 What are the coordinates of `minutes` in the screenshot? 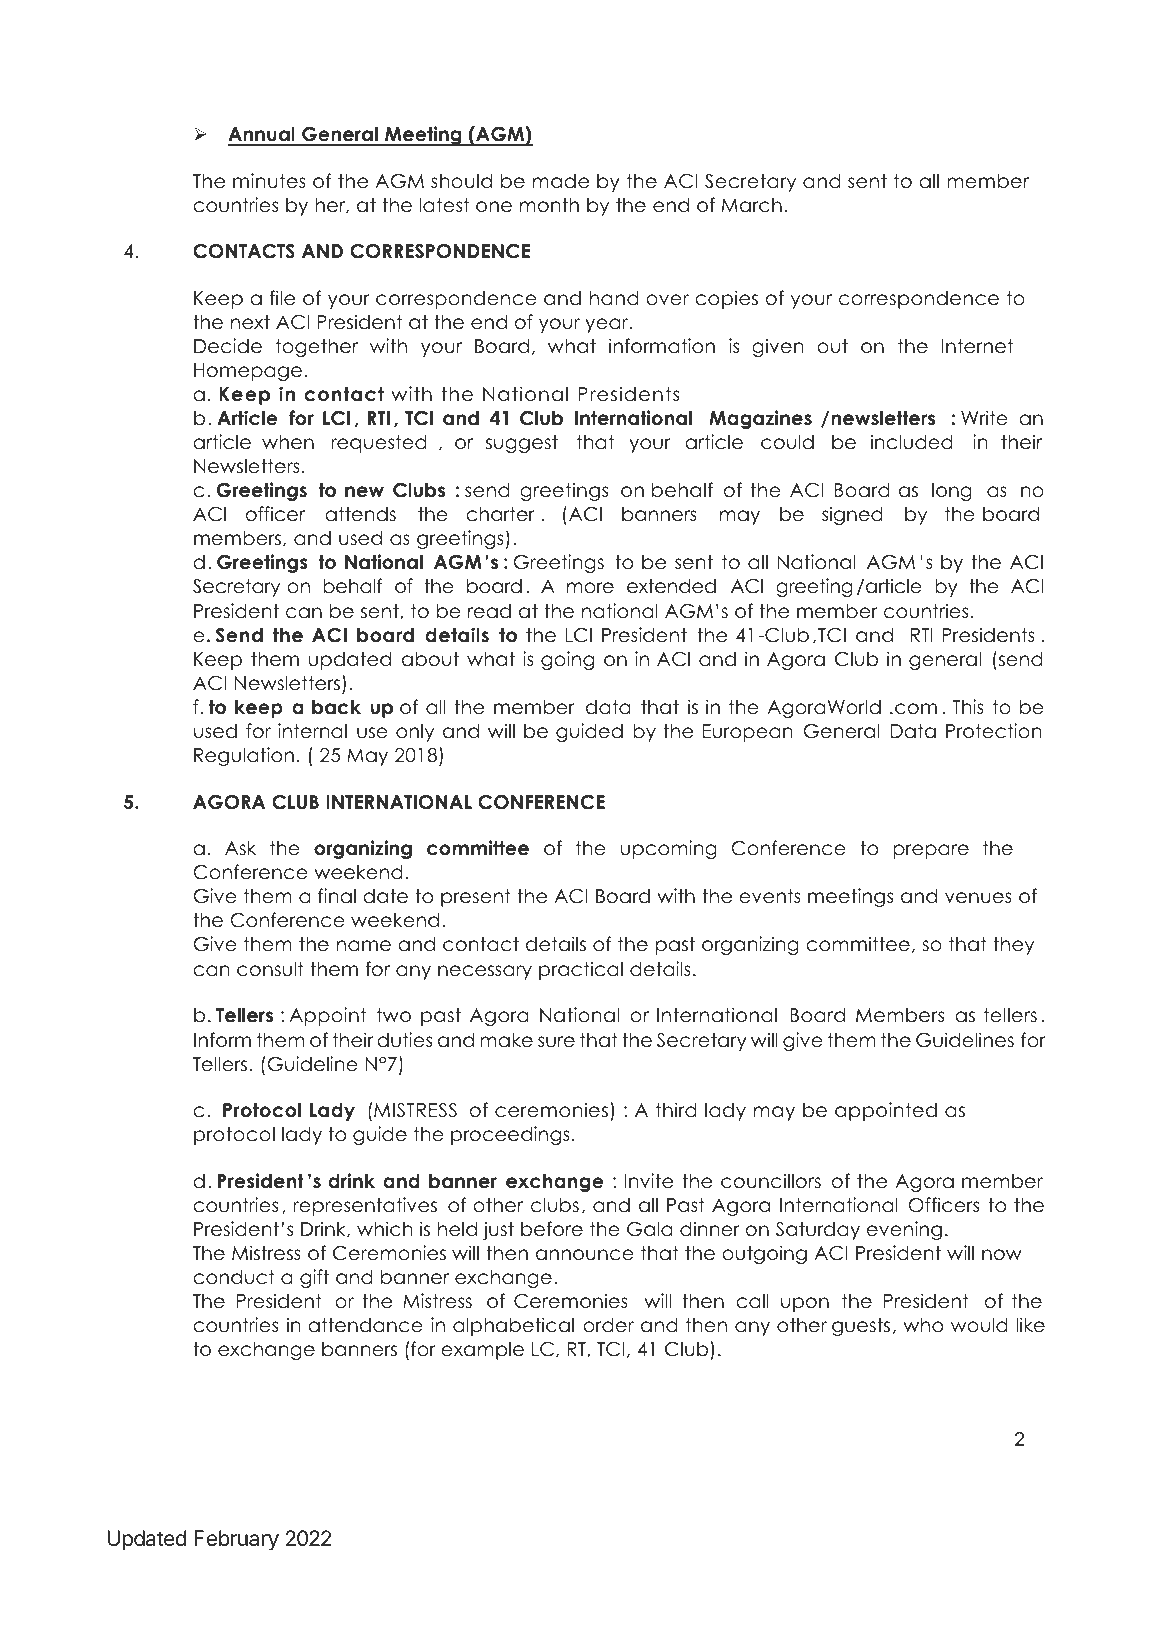 It's located at (269, 181).
